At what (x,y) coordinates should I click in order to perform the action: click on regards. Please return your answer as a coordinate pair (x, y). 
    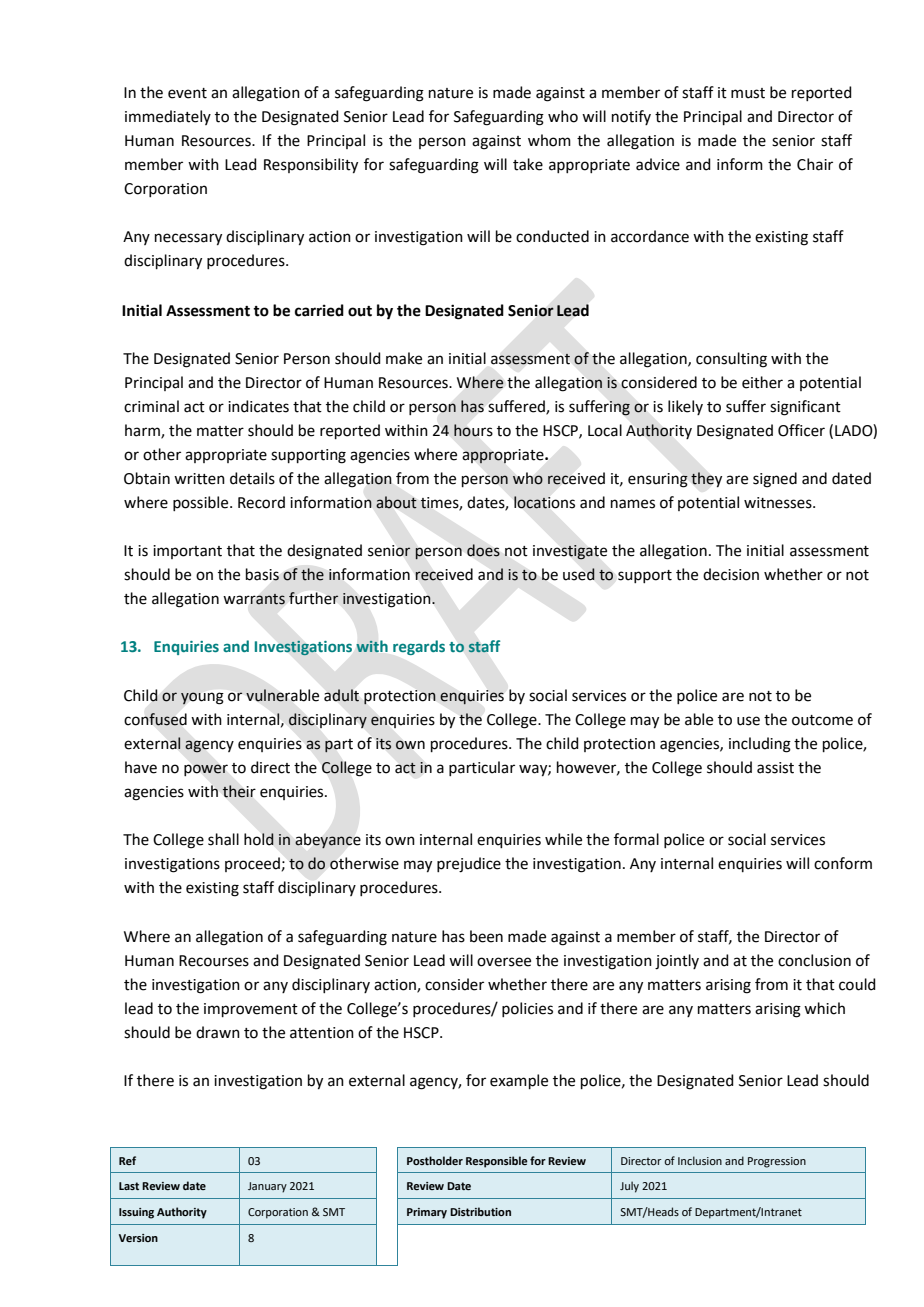
    Looking at the image, I should click on (419, 647).
